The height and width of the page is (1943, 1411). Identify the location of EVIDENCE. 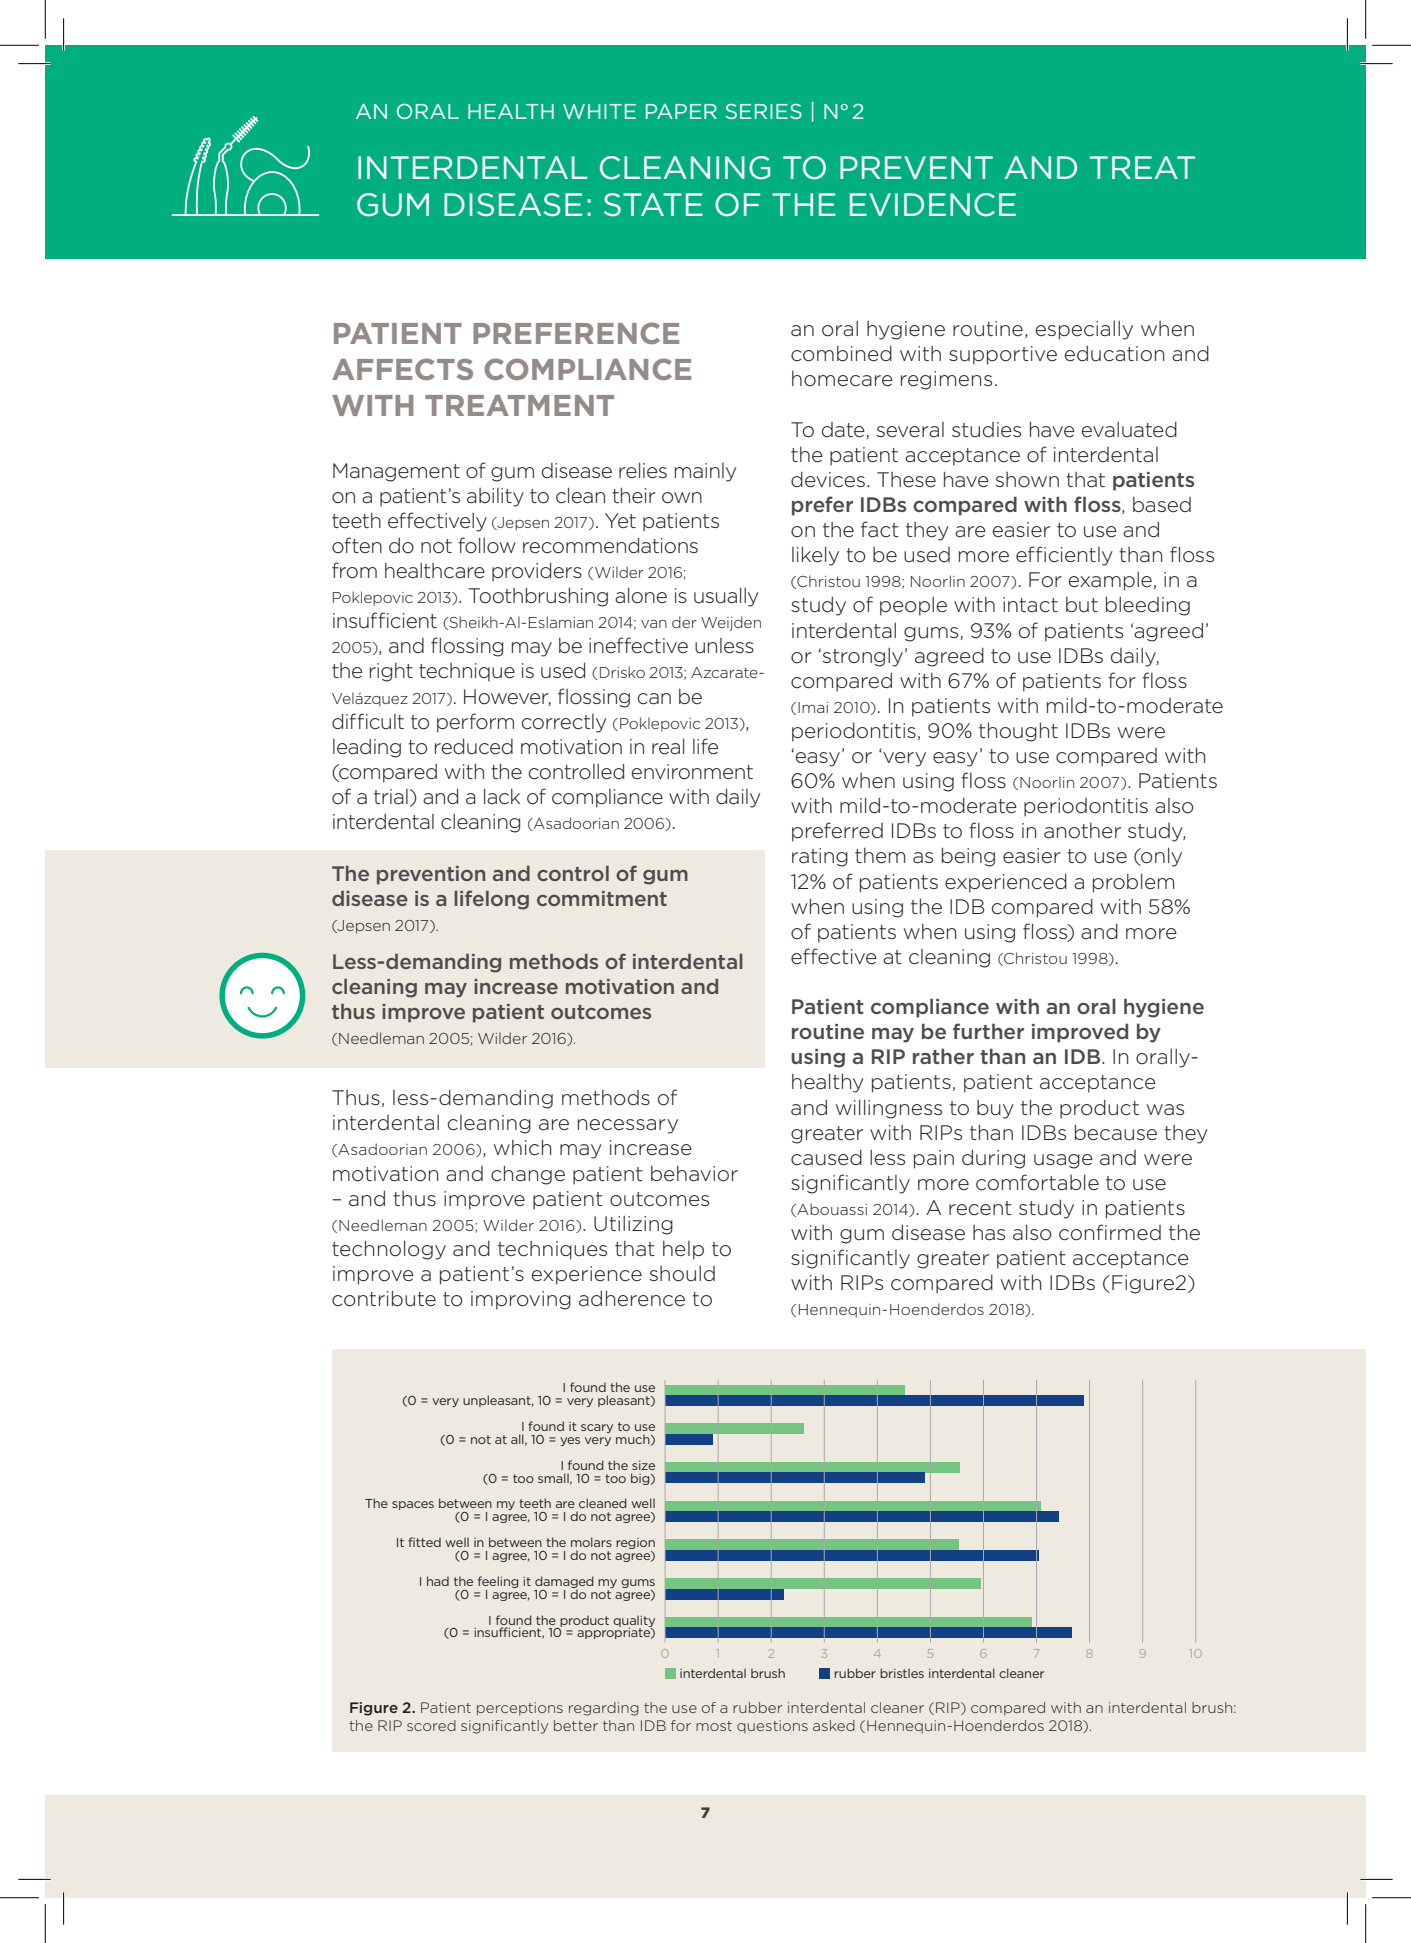
(933, 205).
